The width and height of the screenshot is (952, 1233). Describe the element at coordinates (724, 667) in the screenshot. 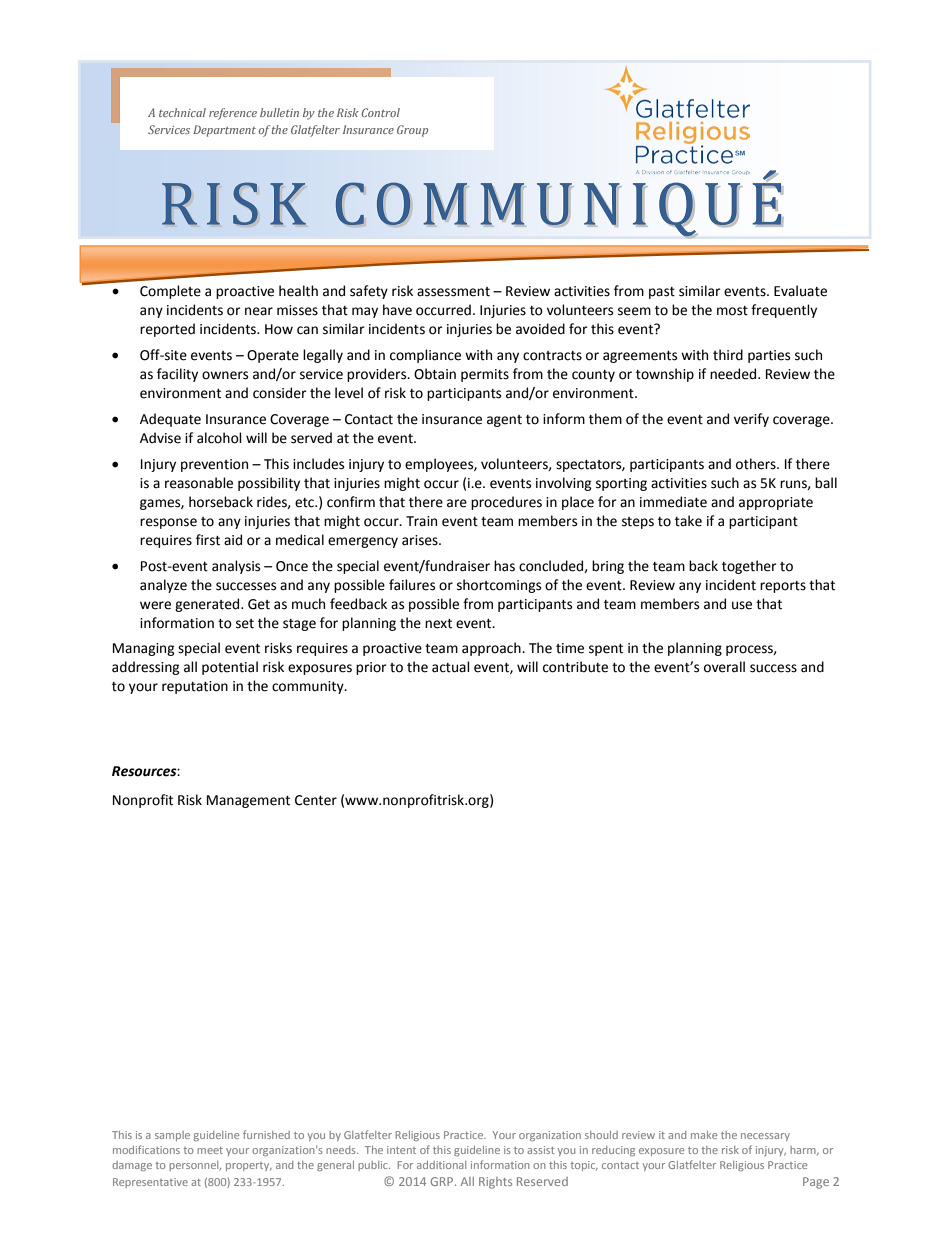

I see `overall` at that location.
